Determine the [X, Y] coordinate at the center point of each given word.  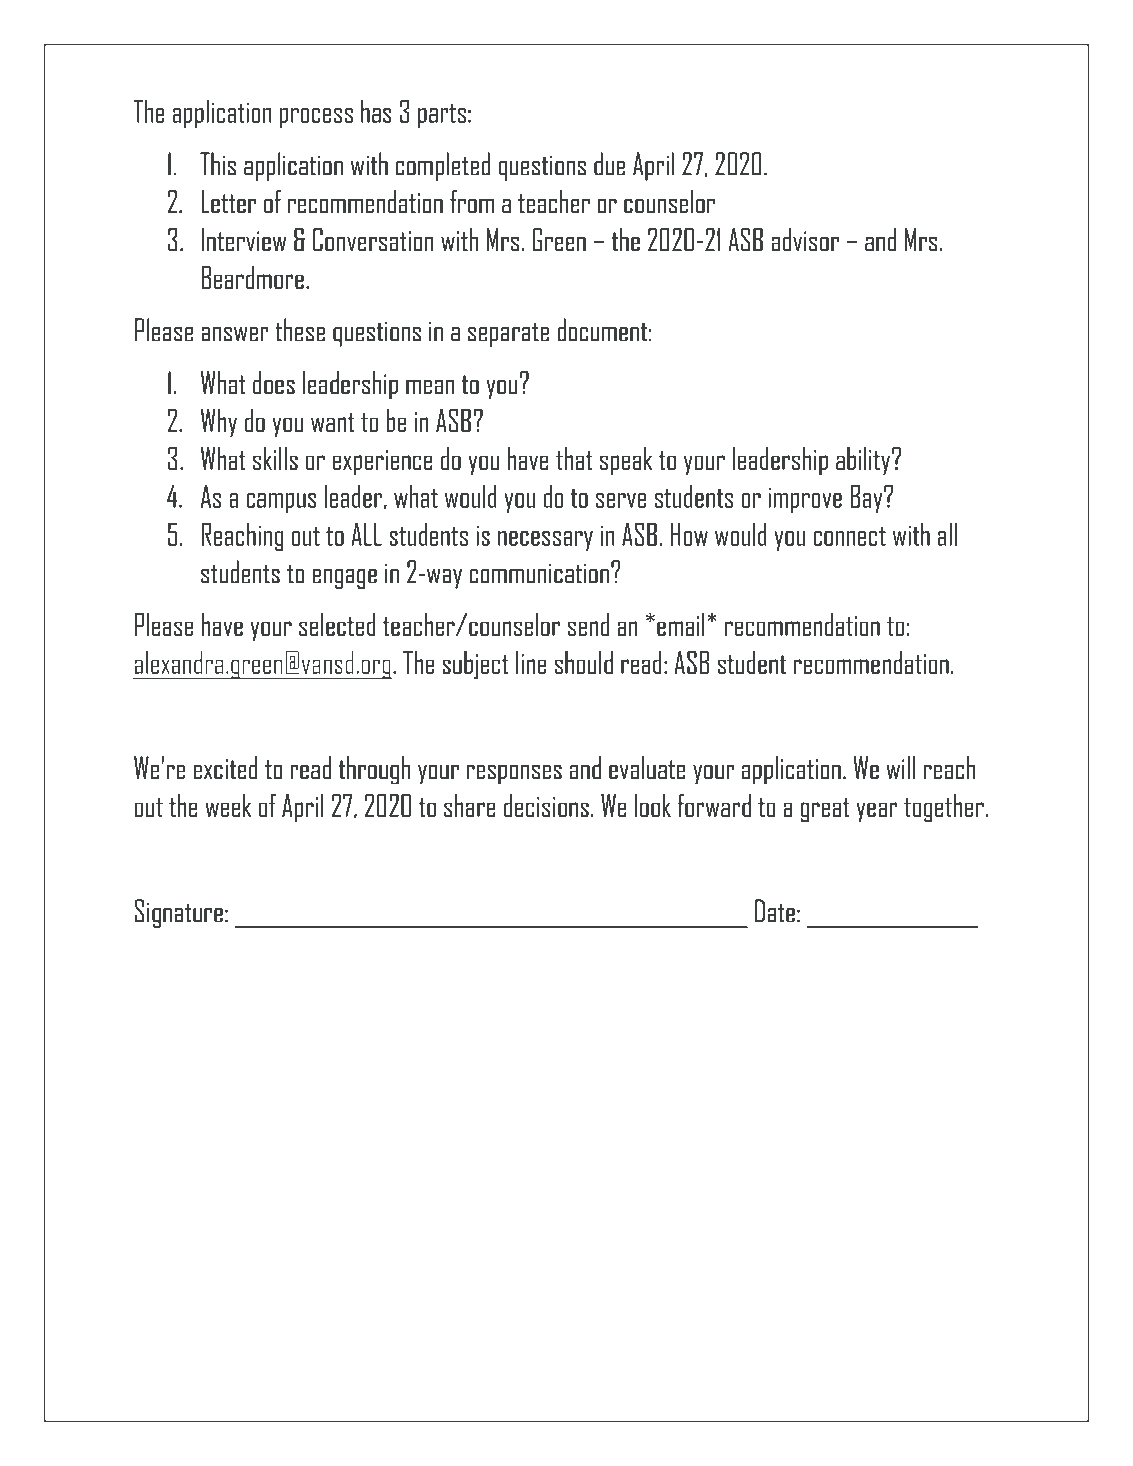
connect [850, 536]
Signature [179, 913]
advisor [805, 239]
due [609, 164]
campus [281, 503]
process [316, 118]
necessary [545, 541]
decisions [546, 805]
